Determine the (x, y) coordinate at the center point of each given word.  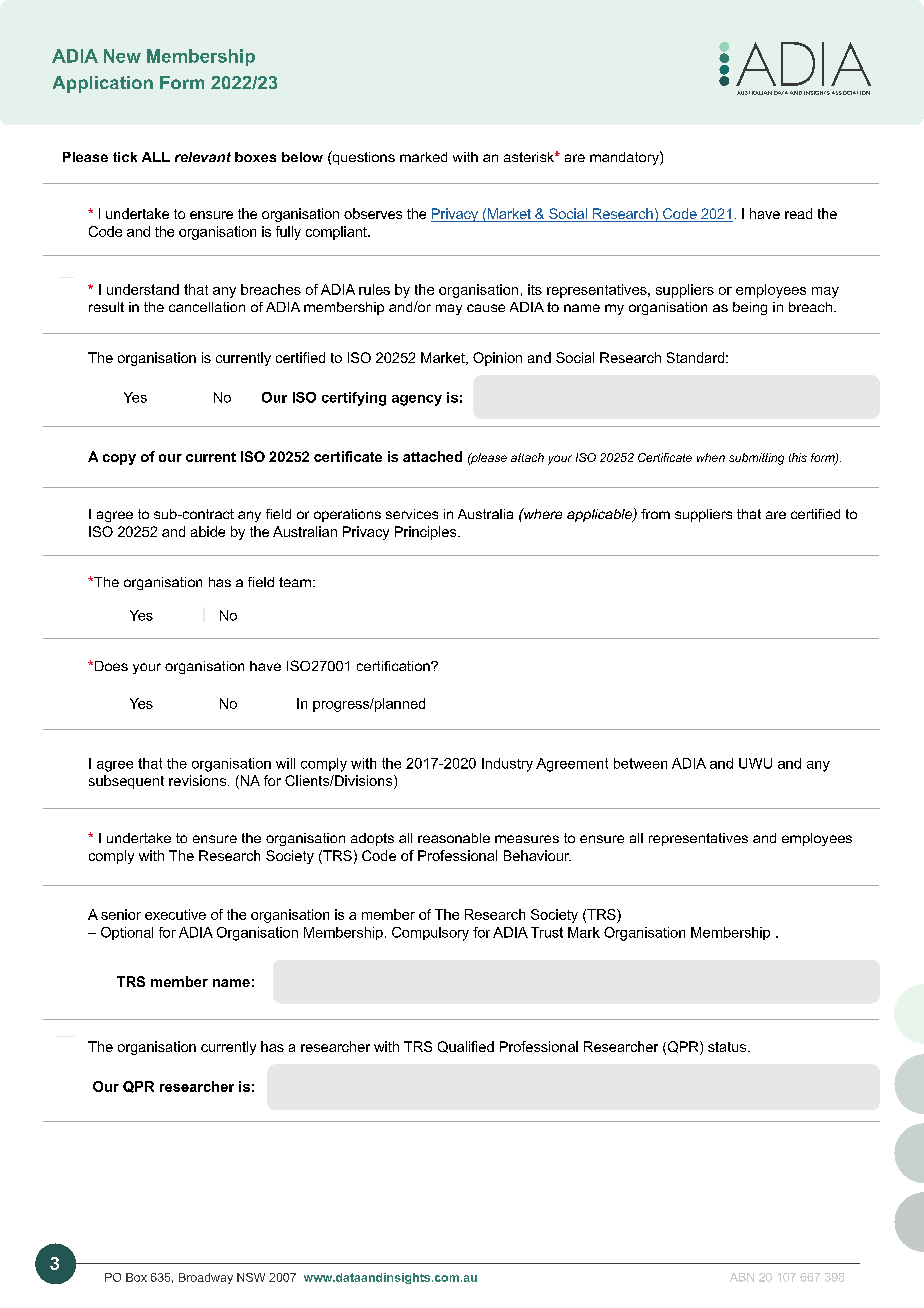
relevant (203, 157)
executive (175, 914)
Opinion (497, 359)
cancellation (207, 307)
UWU (755, 763)
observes (373, 213)
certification (394, 666)
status (728, 1047)
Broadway (206, 1278)
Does (110, 666)
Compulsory (430, 934)
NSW (251, 1277)
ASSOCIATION (851, 93)
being (750, 308)
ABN (742, 1277)
